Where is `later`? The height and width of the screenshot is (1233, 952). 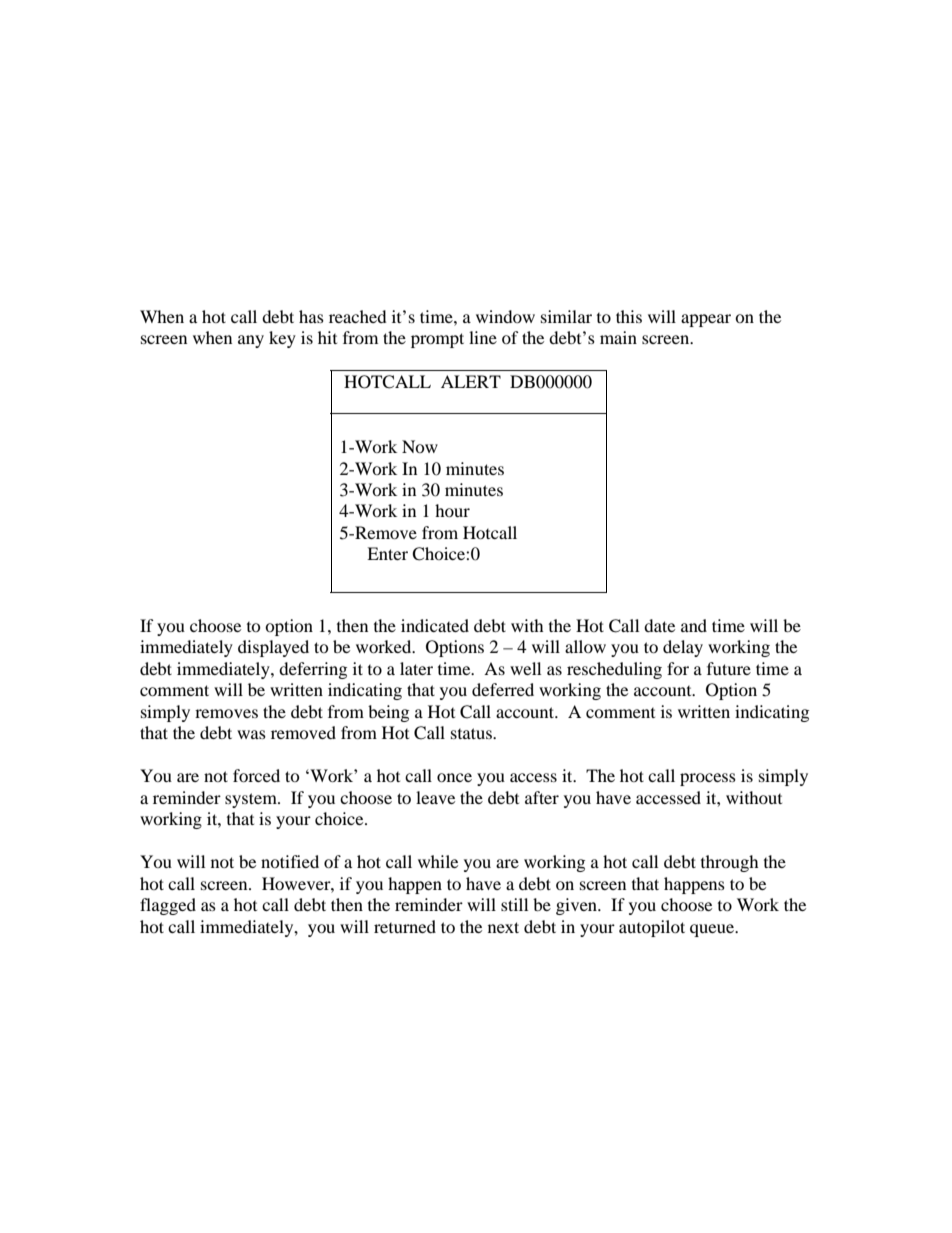 later is located at coordinates (416, 668).
